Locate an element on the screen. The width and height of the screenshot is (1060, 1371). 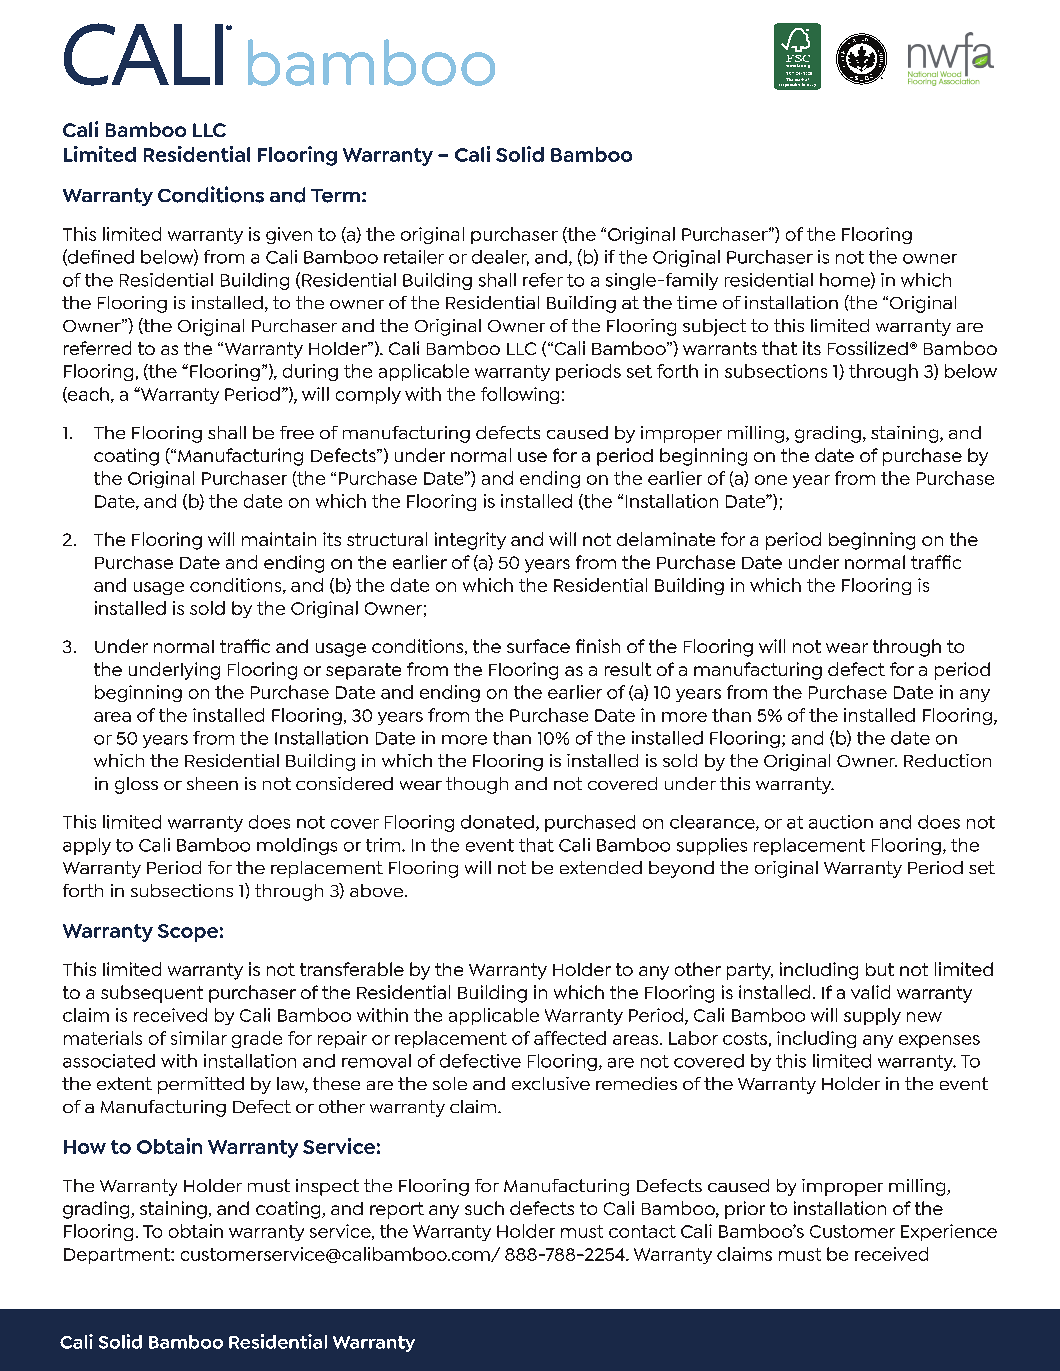
dealer is located at coordinates (500, 258).
